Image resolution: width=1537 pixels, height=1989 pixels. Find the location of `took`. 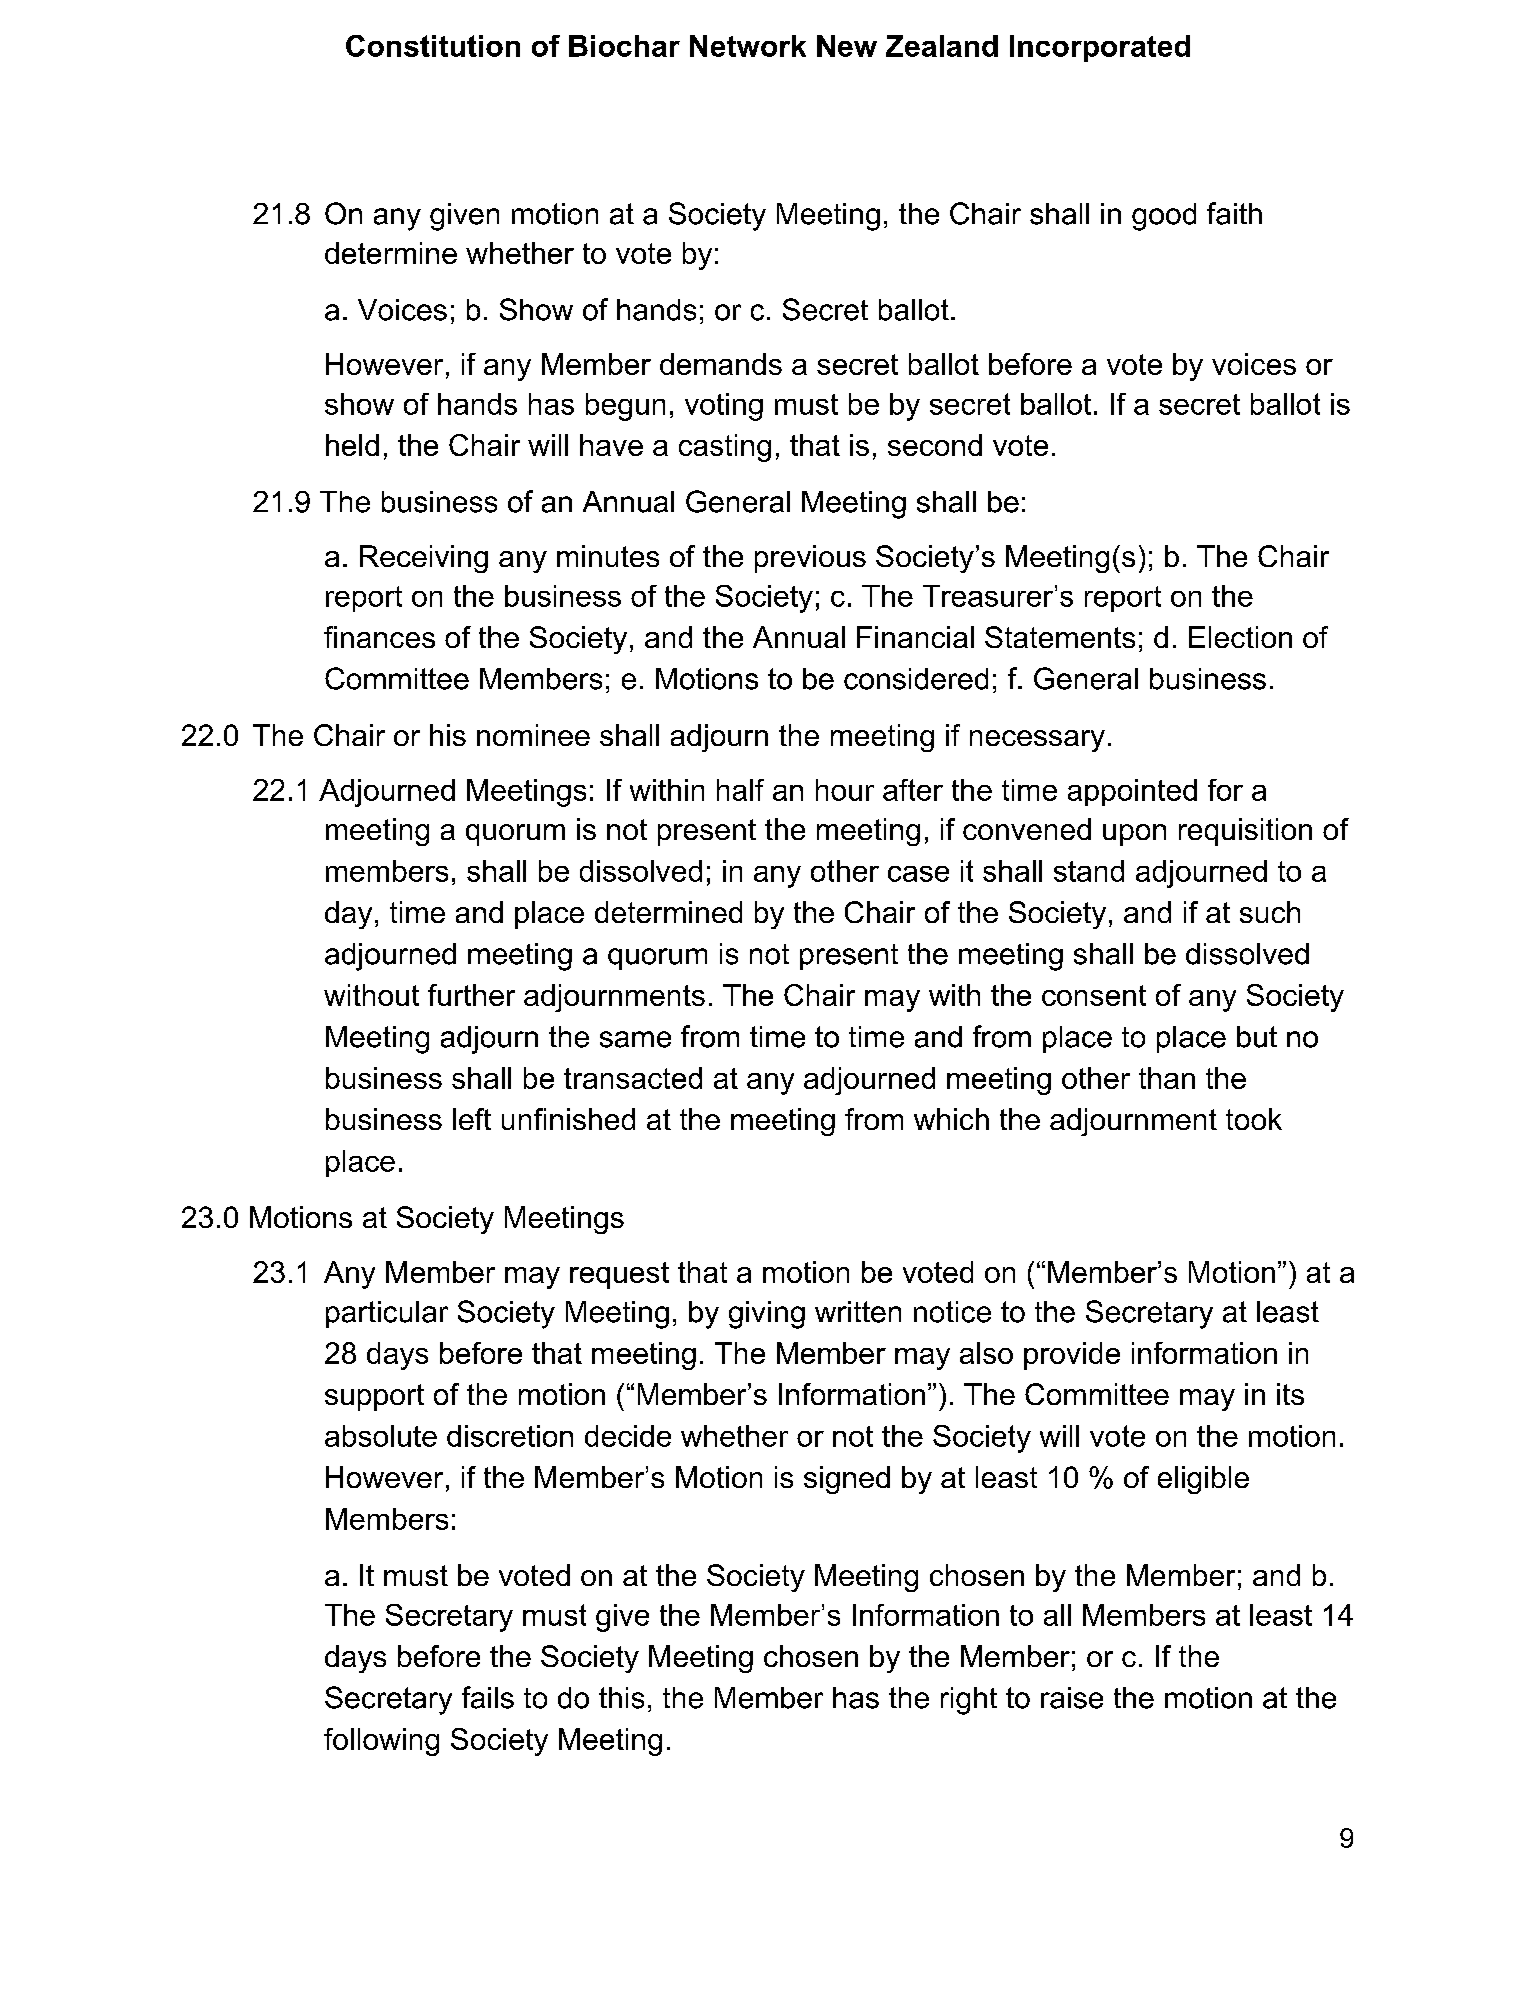

took is located at coordinates (1254, 1119).
